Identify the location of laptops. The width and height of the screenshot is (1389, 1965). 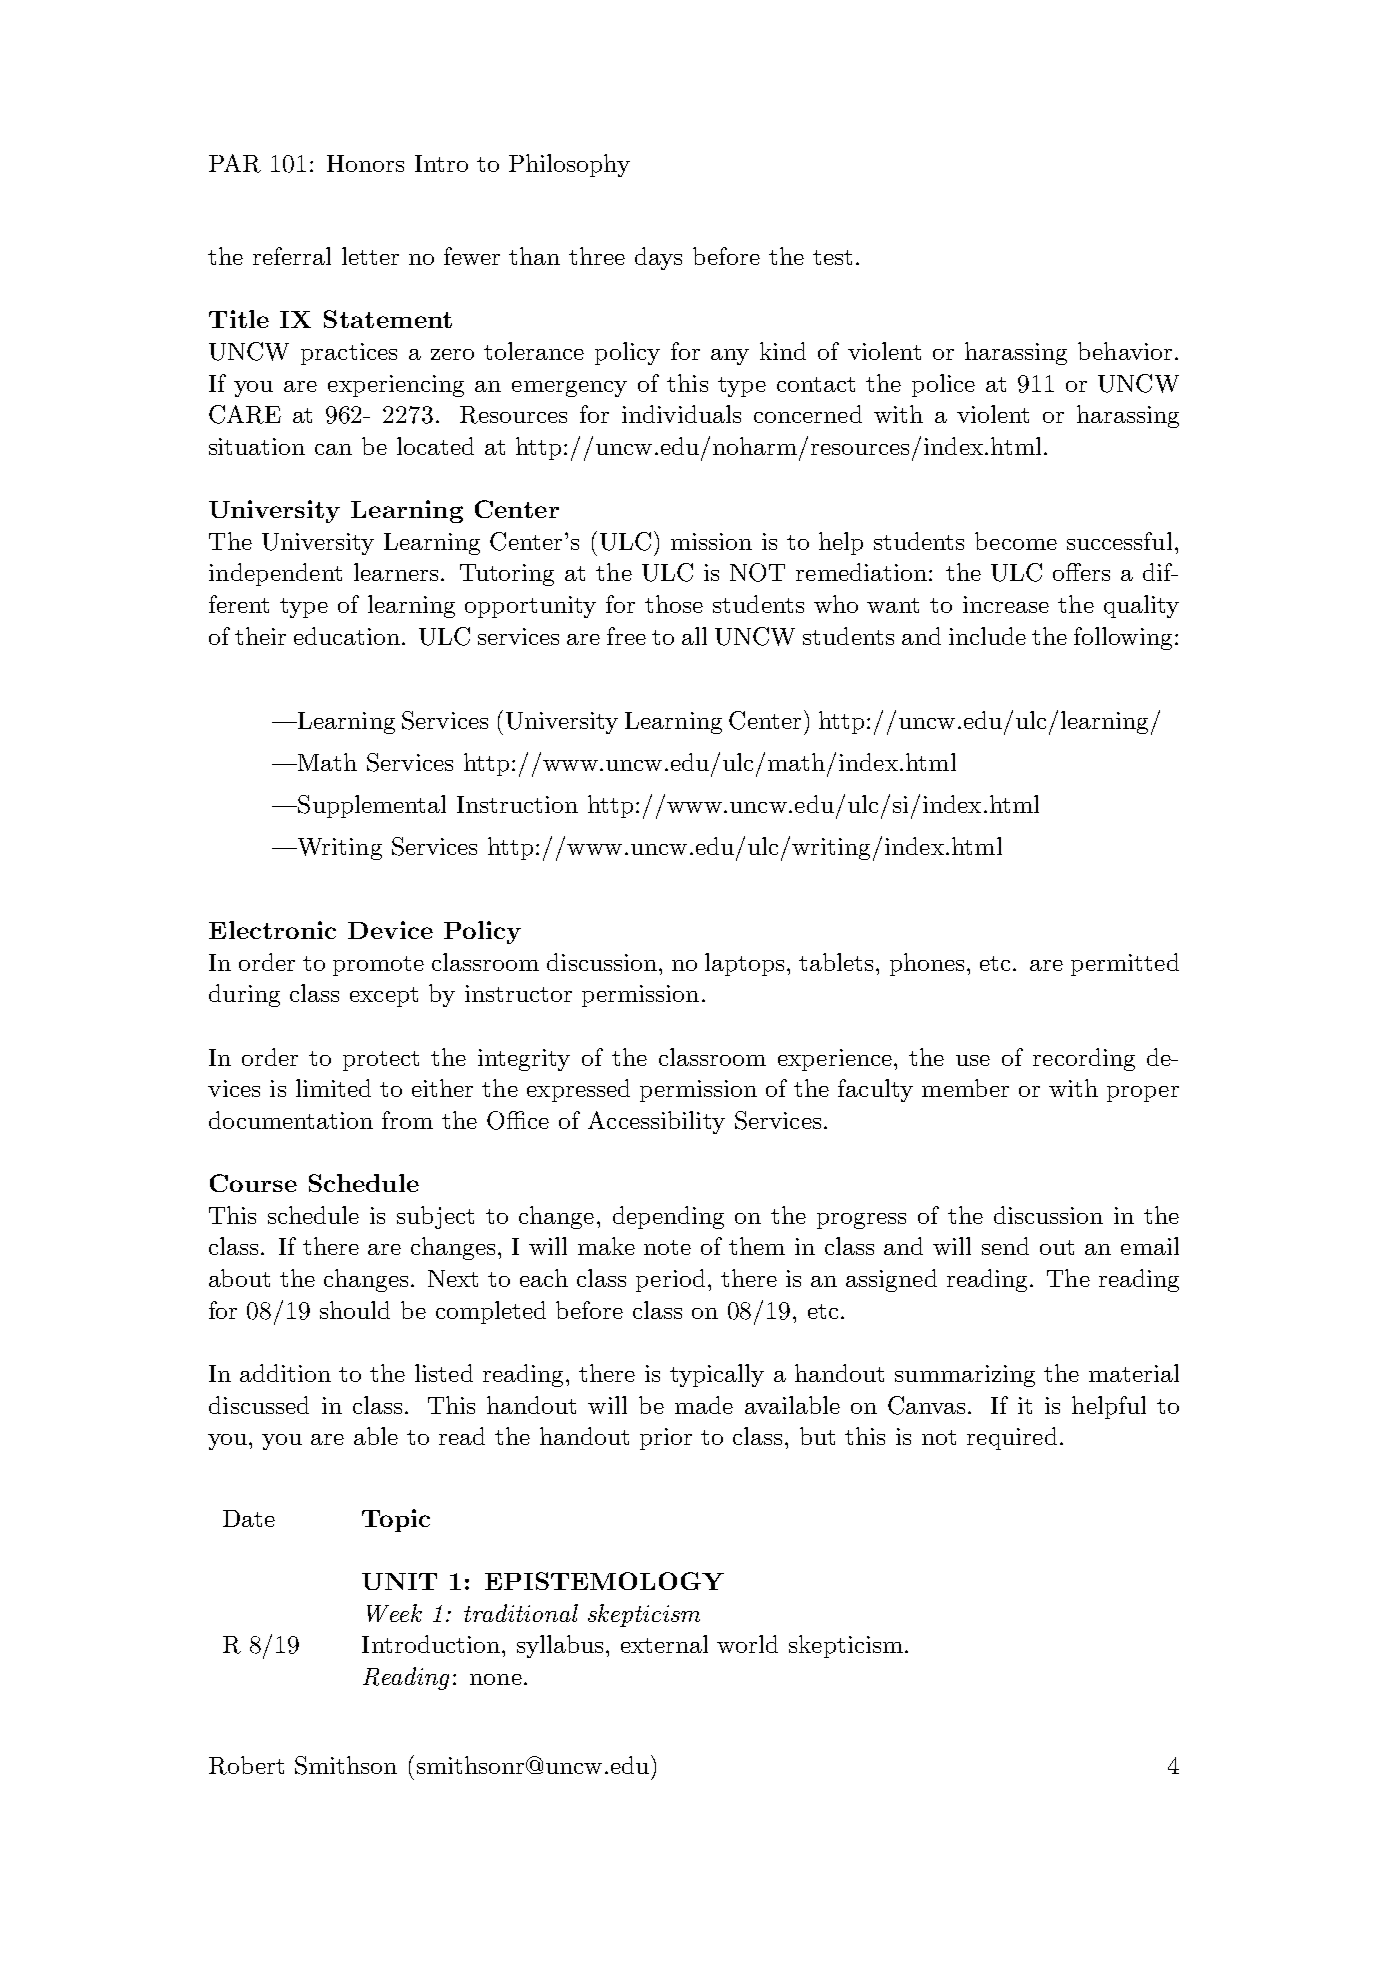
(744, 964).
